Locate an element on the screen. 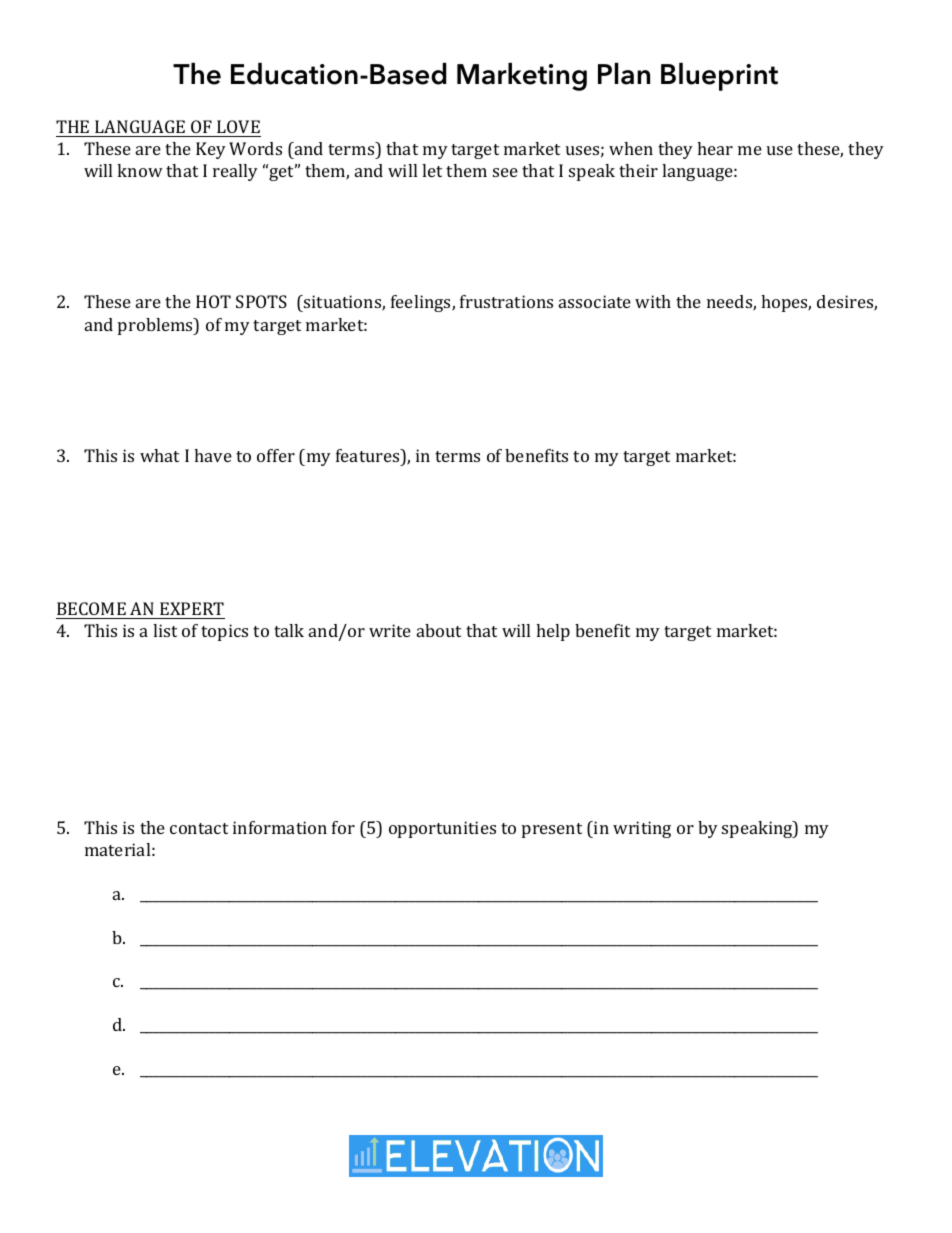 Image resolution: width=952 pixels, height=1233 pixels. Plan is located at coordinates (624, 74).
